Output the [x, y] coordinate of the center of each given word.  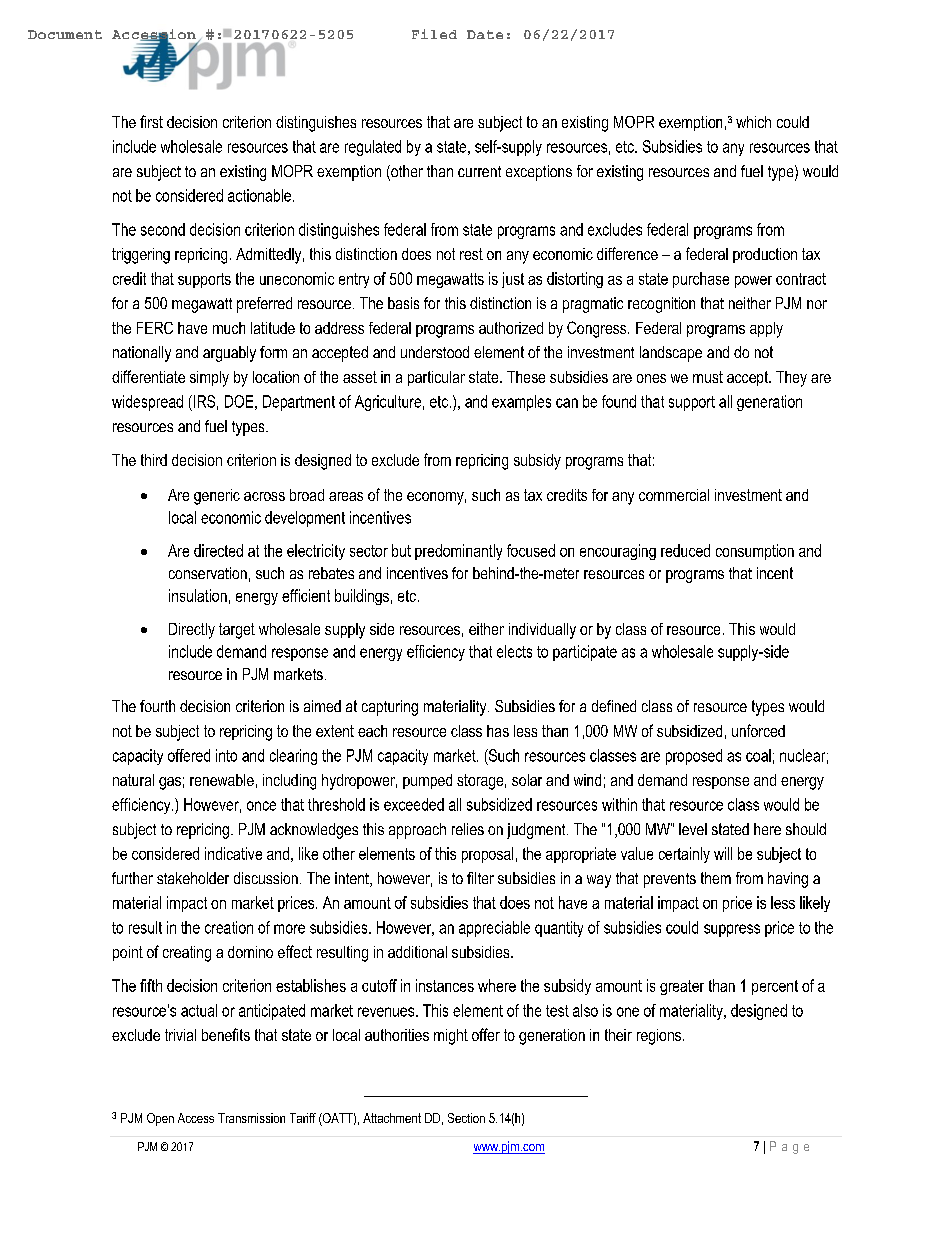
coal [758, 755]
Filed [434, 34]
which [753, 122]
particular [436, 378]
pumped [427, 781]
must [708, 377]
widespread [147, 403]
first [151, 121]
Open [160, 1119]
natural [133, 780]
